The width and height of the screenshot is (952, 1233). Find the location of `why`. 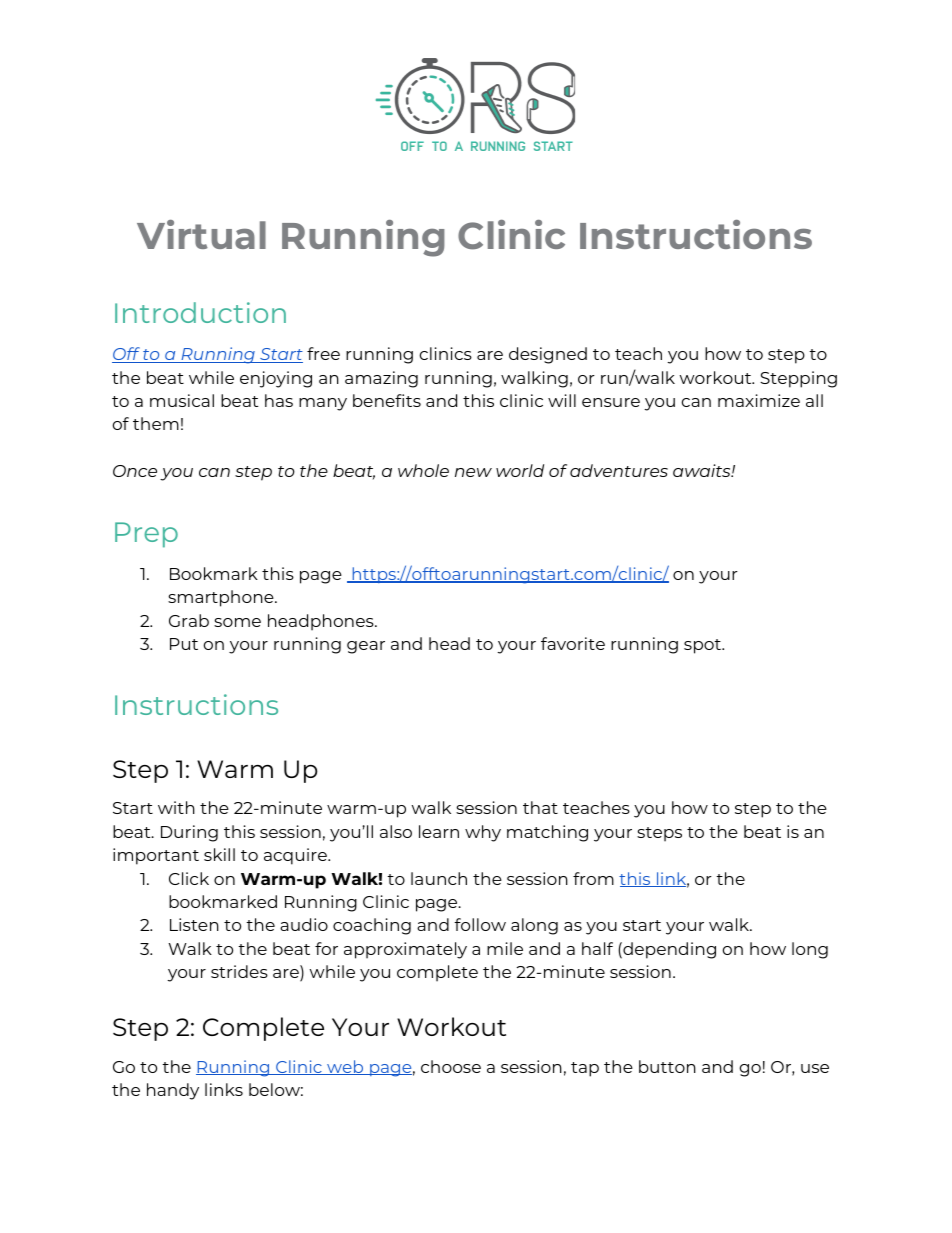

why is located at coordinates (483, 833).
